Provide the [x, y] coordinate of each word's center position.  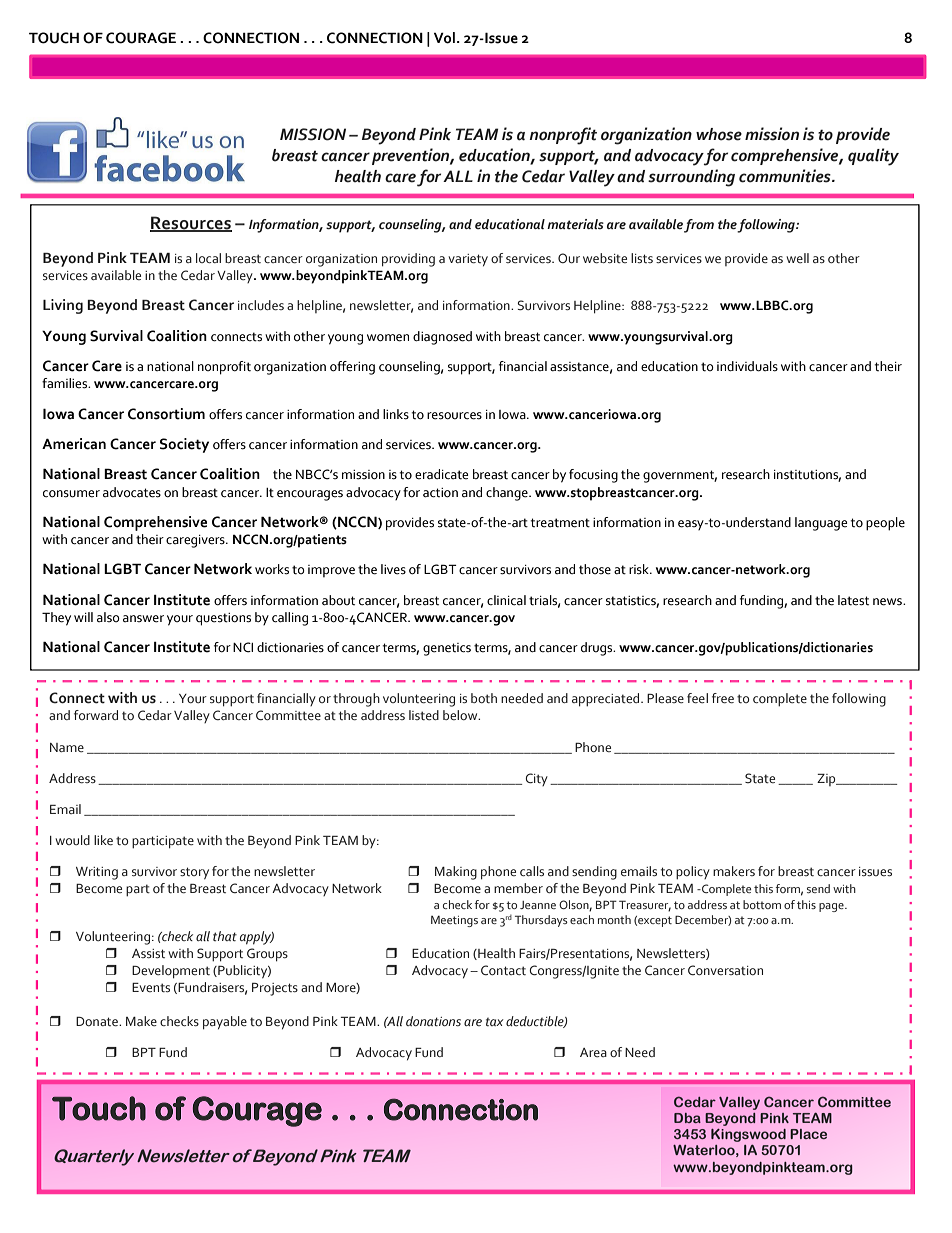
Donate [98, 1021]
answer [143, 619]
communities [786, 176]
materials [575, 224]
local [208, 258]
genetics [447, 649]
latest [853, 600]
